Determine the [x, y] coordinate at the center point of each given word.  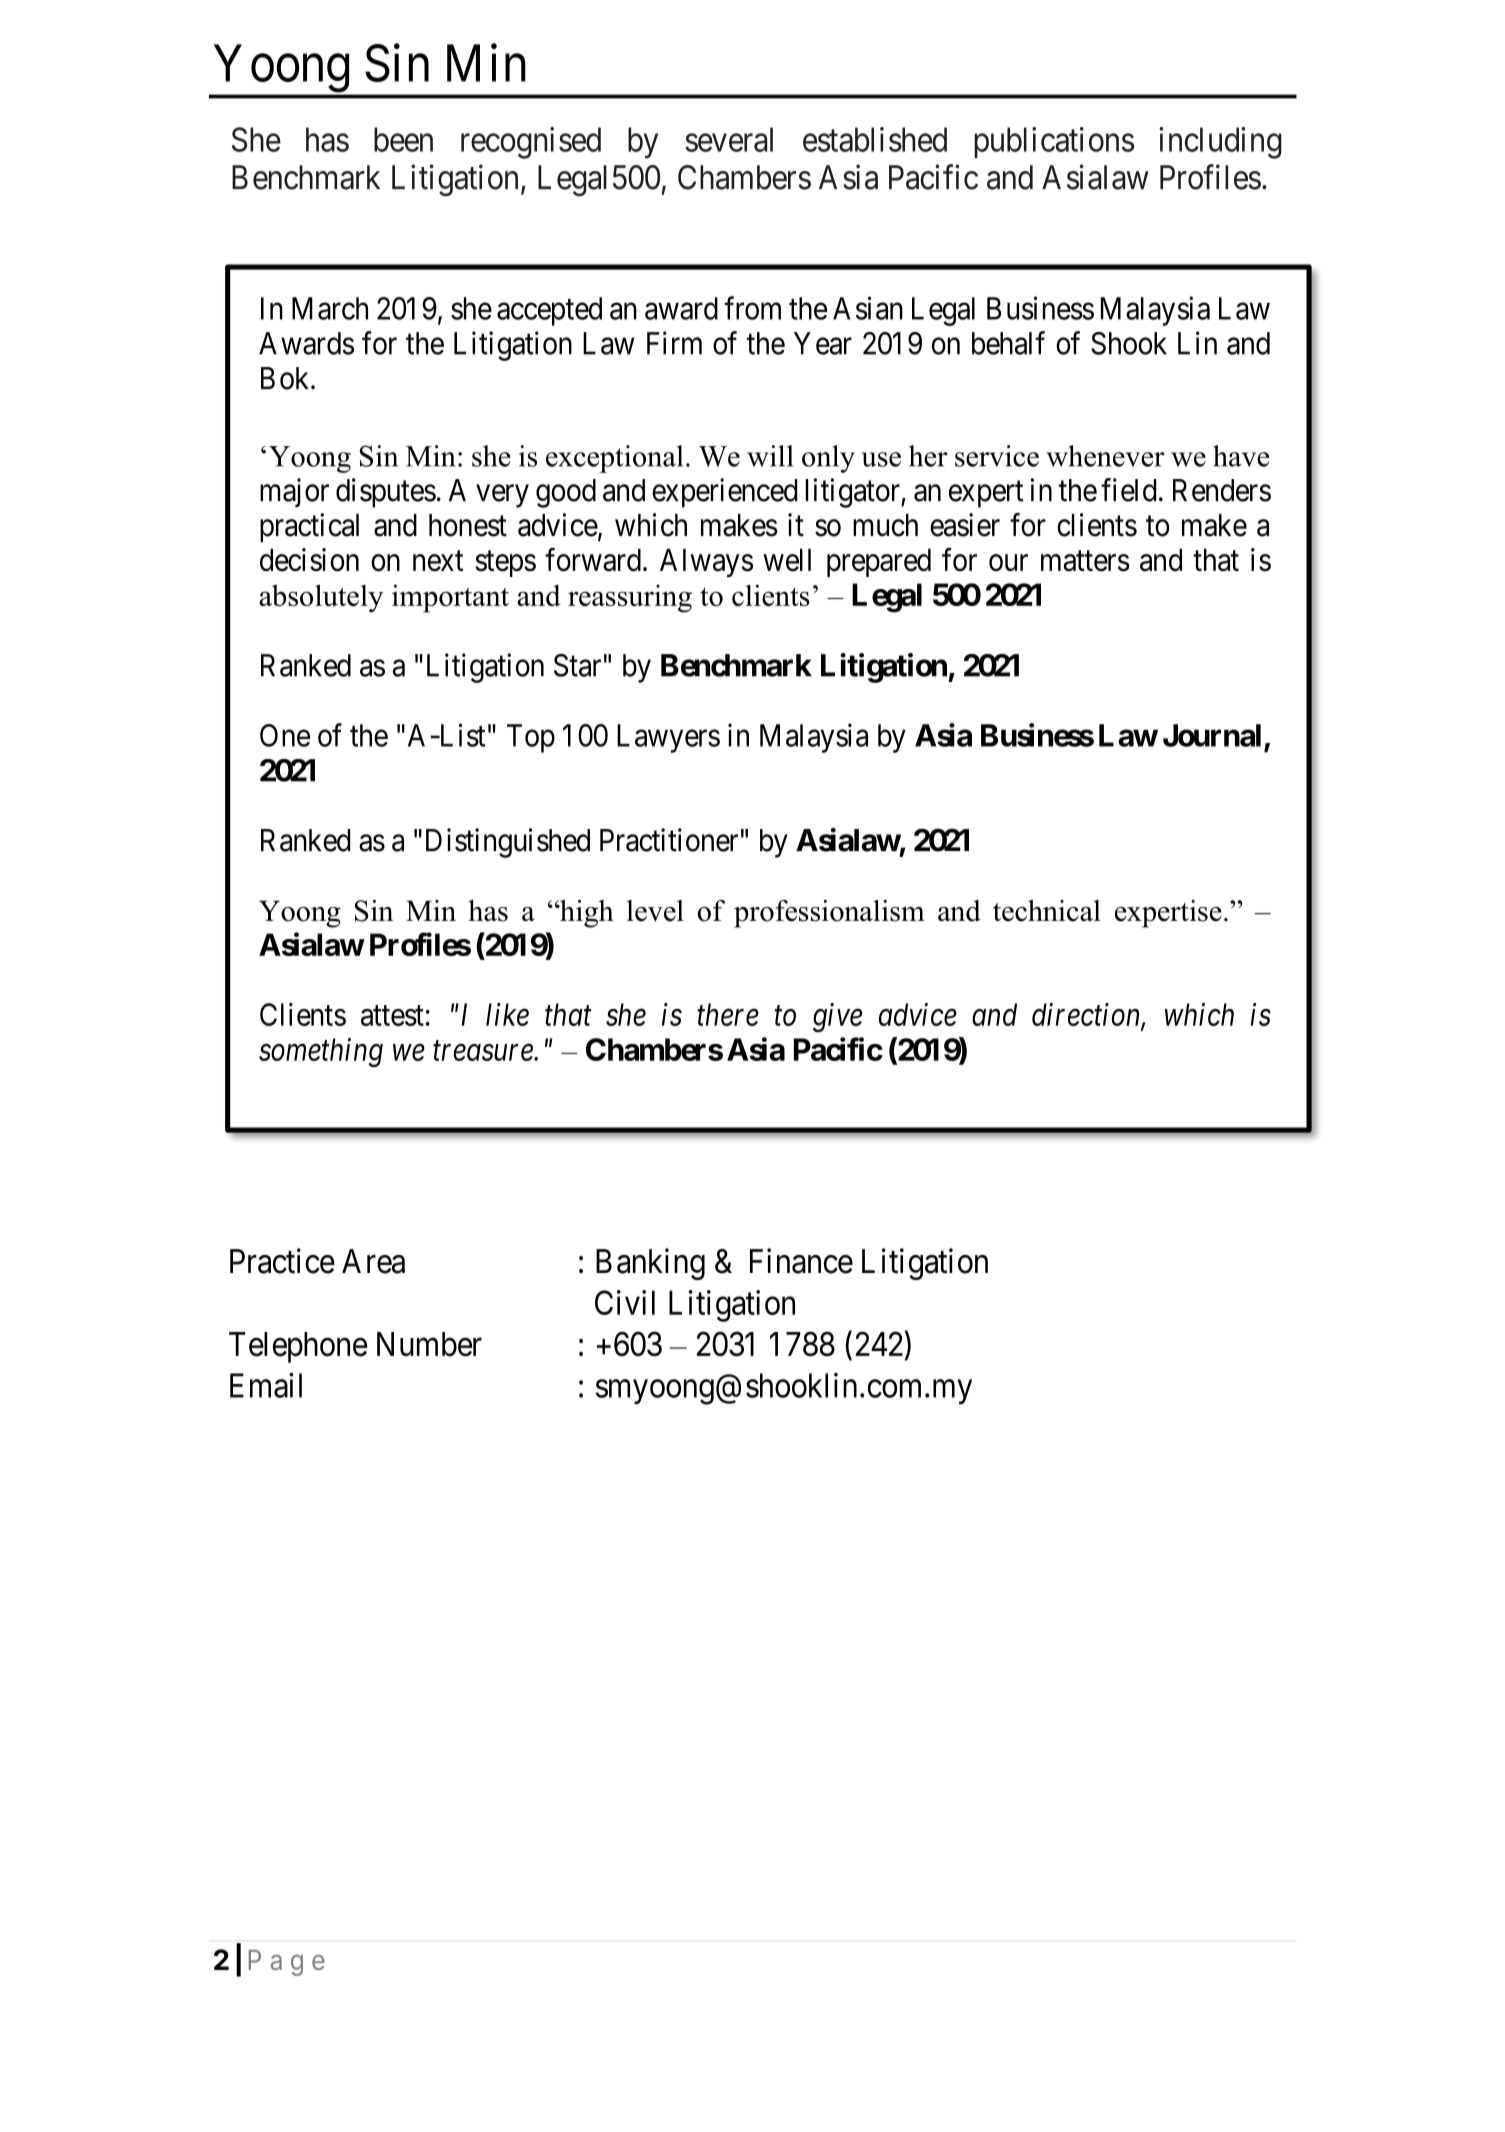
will [770, 456]
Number [429, 1344]
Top [531, 738]
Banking [650, 1264]
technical [1047, 911]
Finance [801, 1261]
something [321, 1052]
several [729, 139]
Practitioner [669, 840]
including [1220, 143]
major [294, 493]
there [728, 1014]
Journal [1212, 735]
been [403, 139]
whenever [1106, 456]
